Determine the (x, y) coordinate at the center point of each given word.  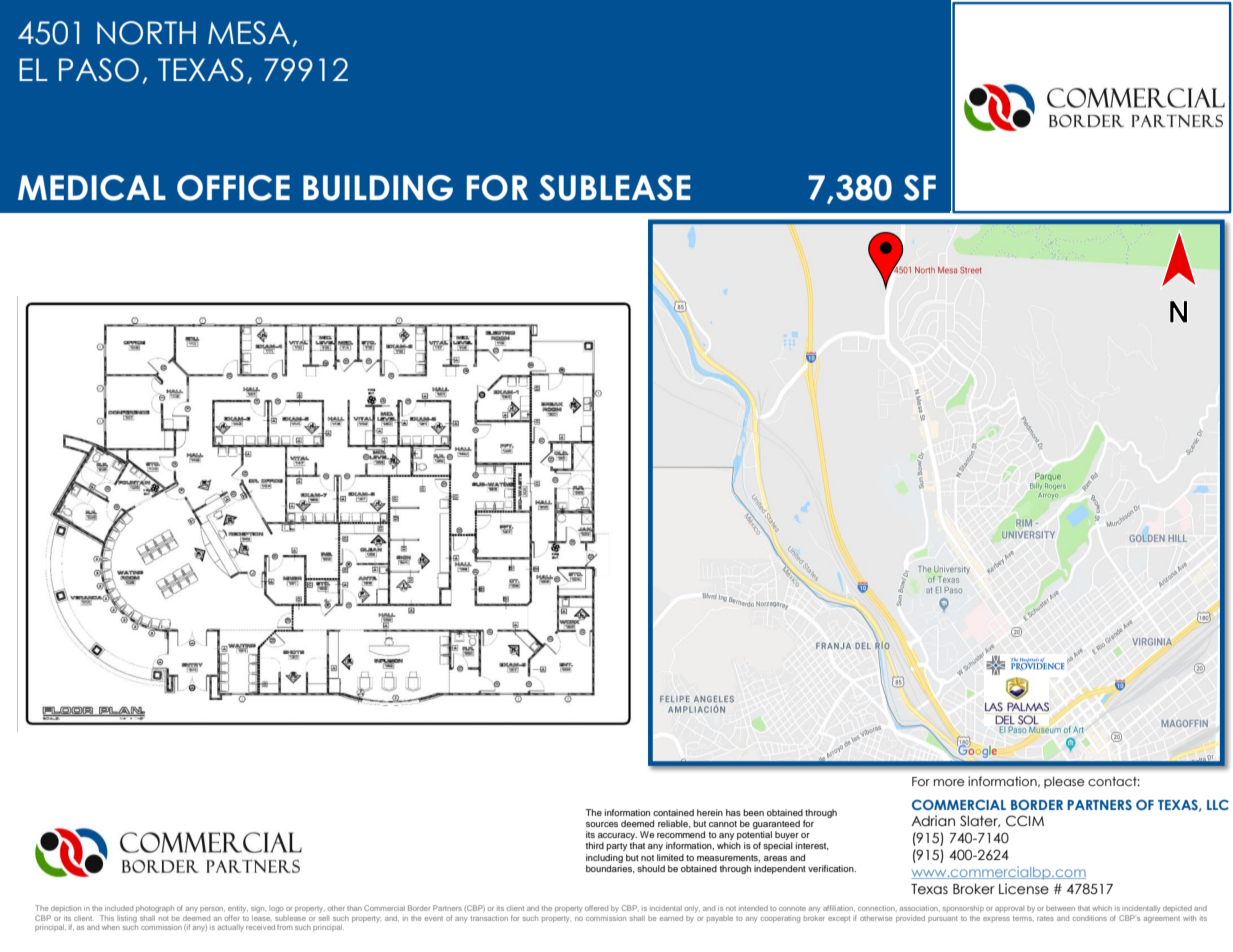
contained (673, 812)
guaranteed (776, 826)
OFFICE (233, 188)
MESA (249, 33)
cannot (723, 824)
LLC (1218, 805)
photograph (155, 909)
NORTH (146, 33)
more (949, 782)
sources (602, 824)
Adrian (933, 821)
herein (710, 812)
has (733, 812)
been (753, 812)
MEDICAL (92, 188)
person (212, 909)
